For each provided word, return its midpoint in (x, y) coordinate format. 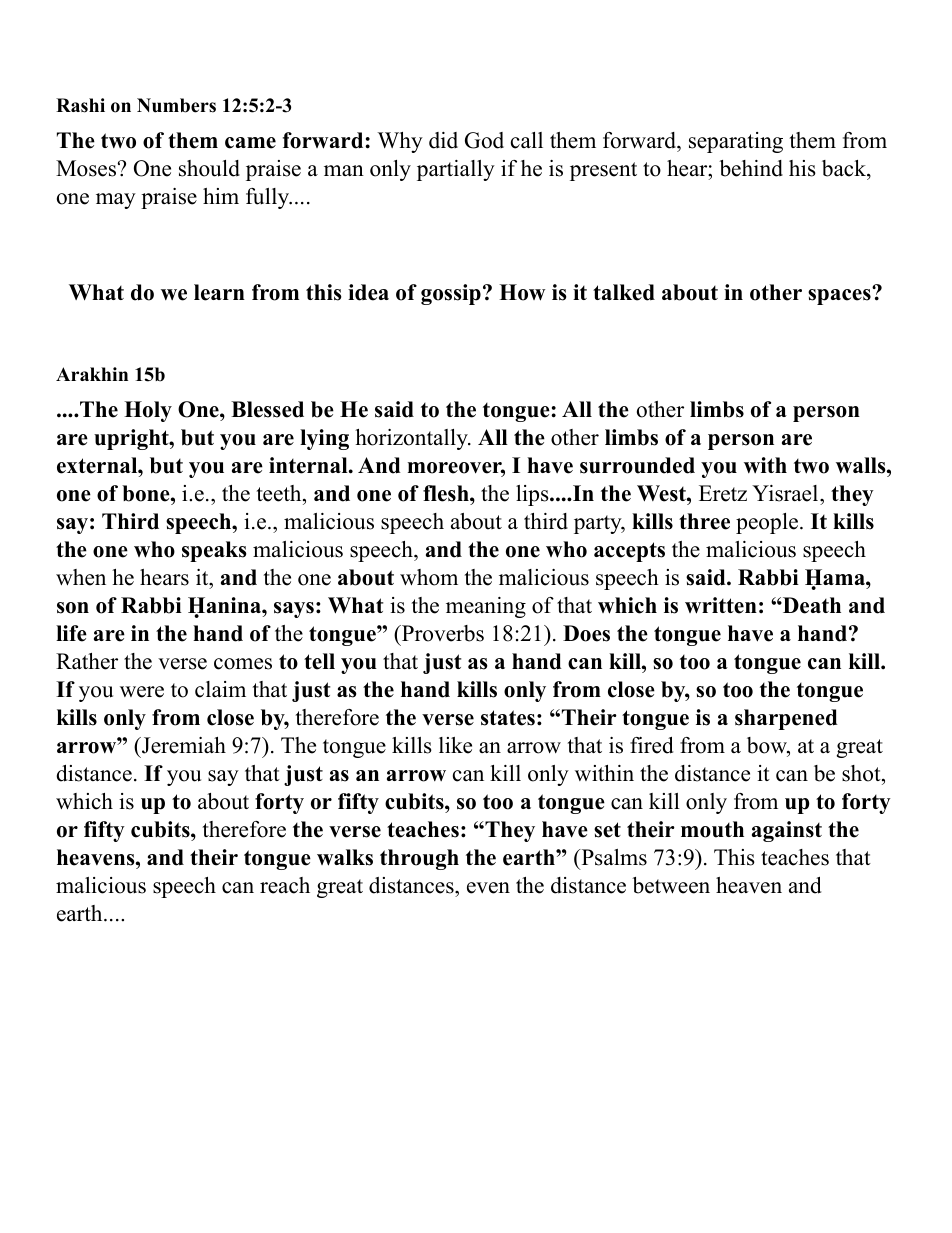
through (419, 859)
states (508, 718)
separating (736, 142)
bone (147, 493)
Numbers (176, 105)
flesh (447, 493)
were (142, 692)
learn (219, 292)
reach (285, 885)
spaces (840, 296)
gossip (451, 294)
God (484, 140)
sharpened (786, 719)
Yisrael (785, 493)
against (787, 831)
